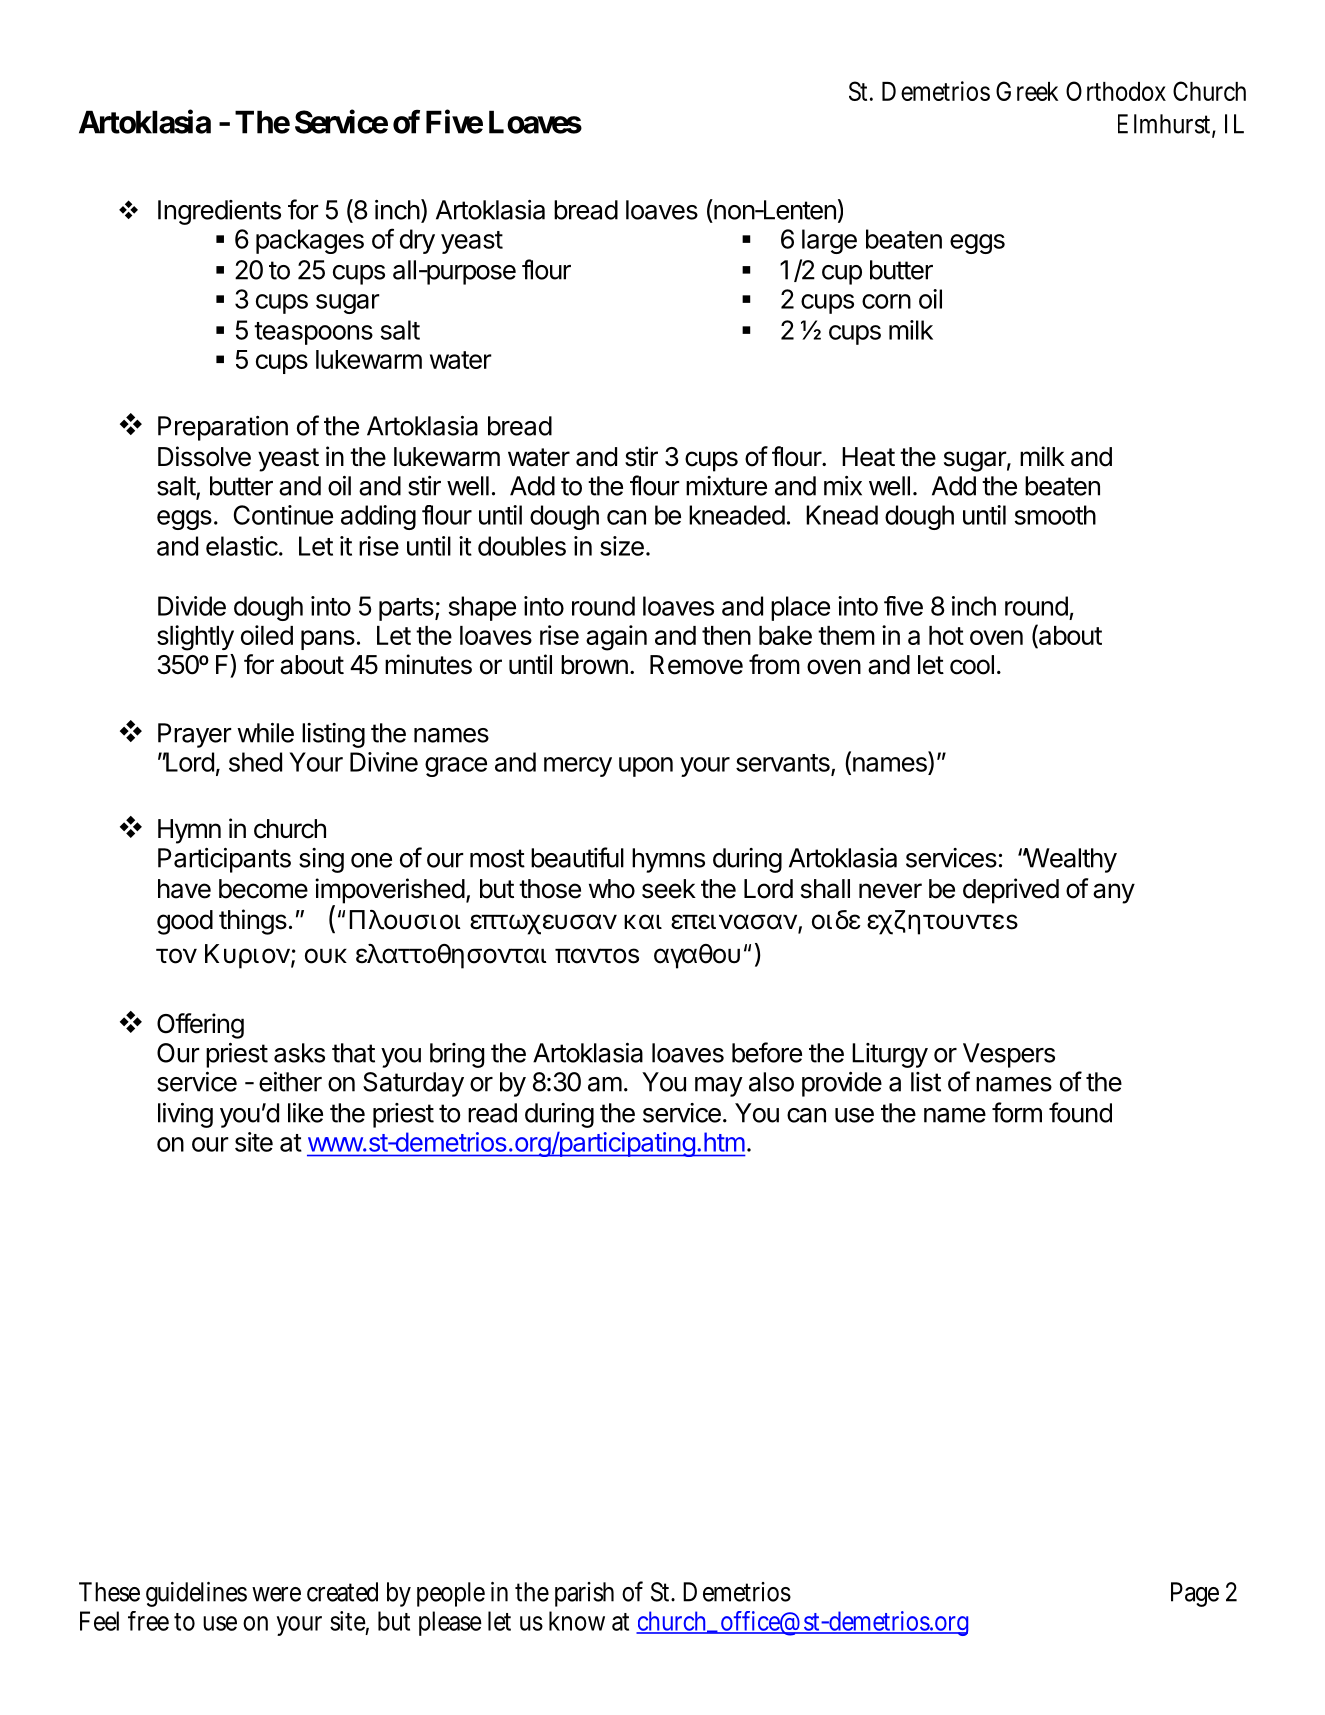 The height and width of the image is (1715, 1325). Describe the element at coordinates (829, 241) in the image. I see `large` at that location.
